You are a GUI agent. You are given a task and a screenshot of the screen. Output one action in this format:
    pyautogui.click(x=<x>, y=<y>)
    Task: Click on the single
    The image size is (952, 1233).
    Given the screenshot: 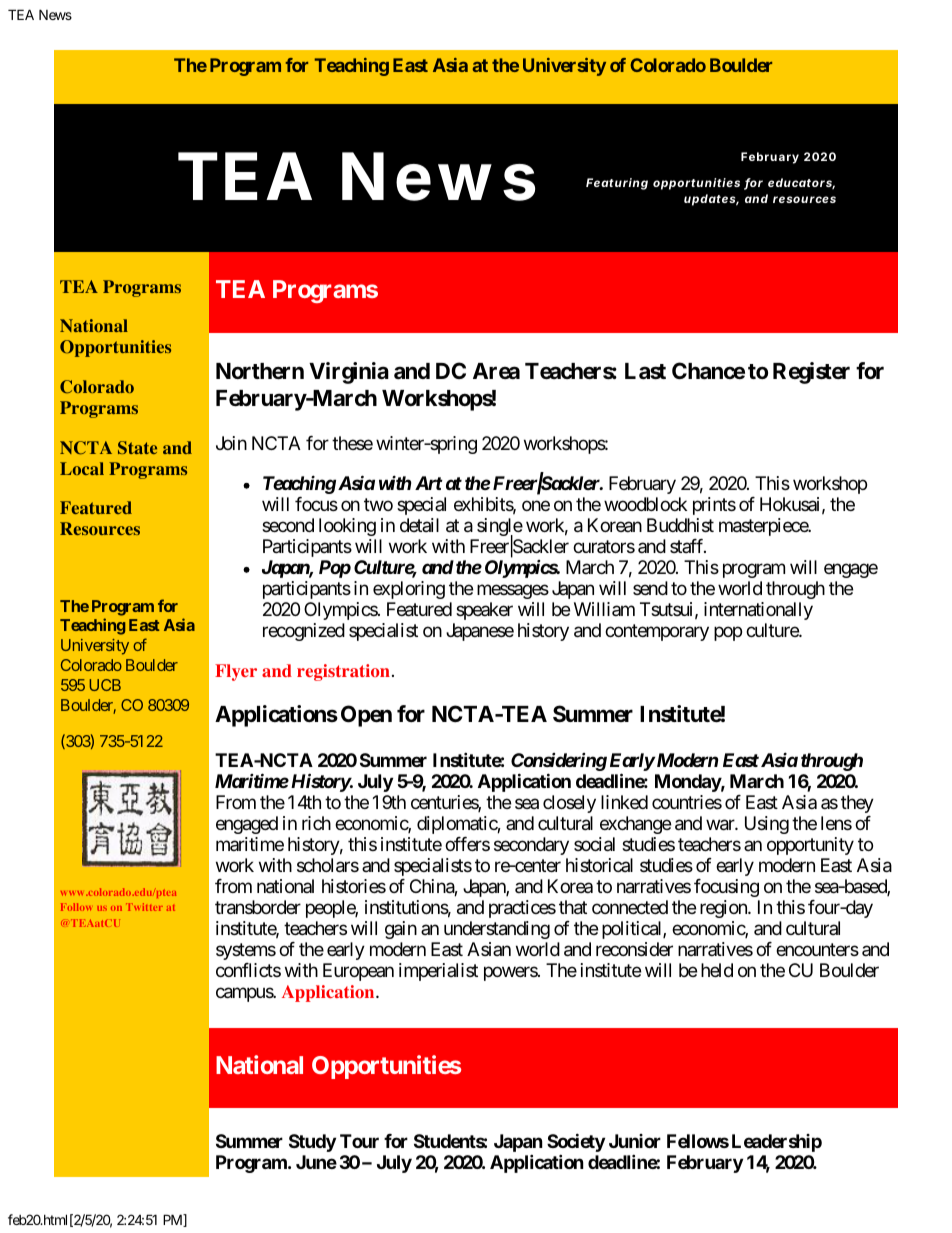 What is the action you would take?
    pyautogui.click(x=500, y=528)
